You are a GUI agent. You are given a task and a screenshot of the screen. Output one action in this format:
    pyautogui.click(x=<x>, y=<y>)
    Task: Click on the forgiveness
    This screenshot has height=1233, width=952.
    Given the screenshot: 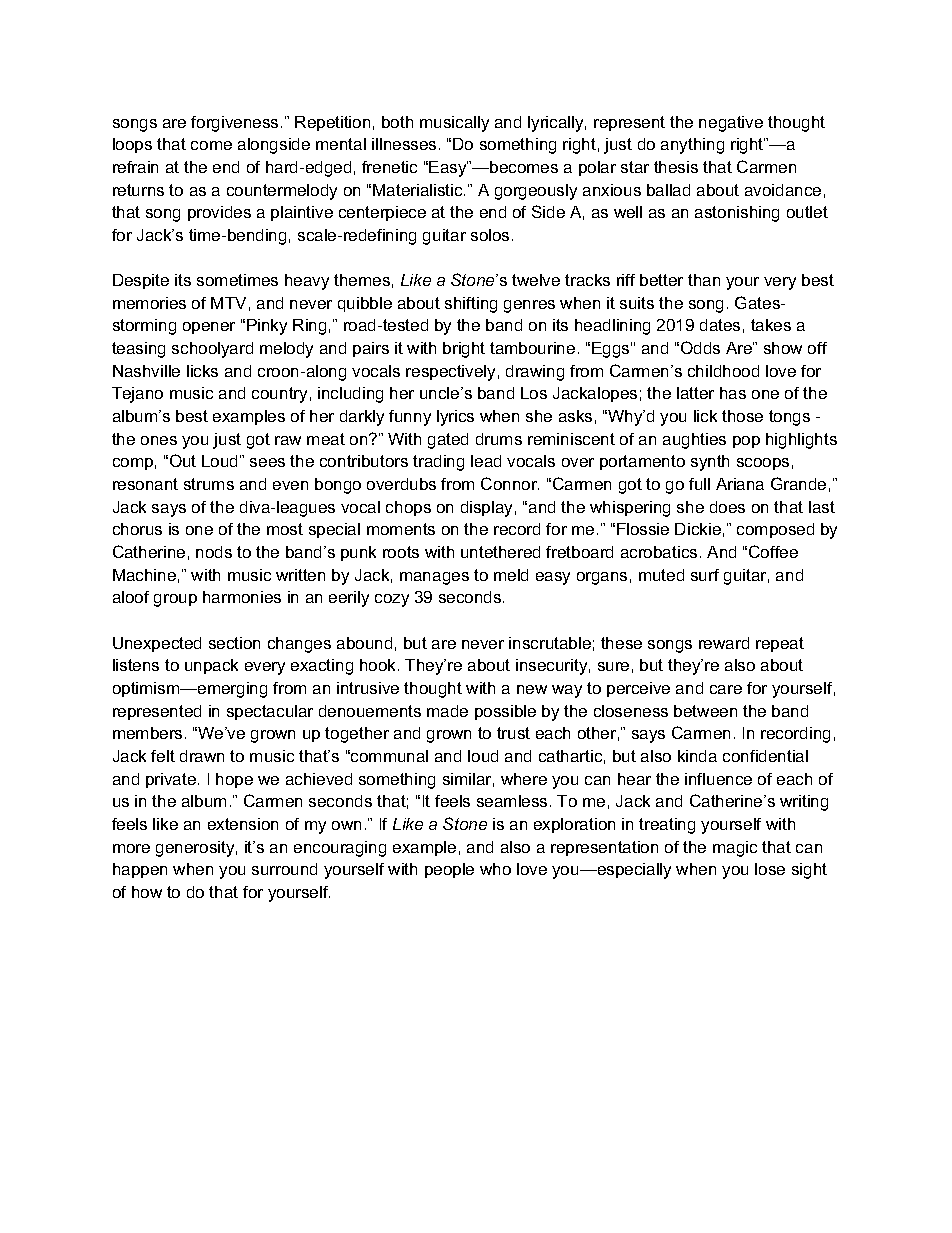 What is the action you would take?
    pyautogui.click(x=234, y=124)
